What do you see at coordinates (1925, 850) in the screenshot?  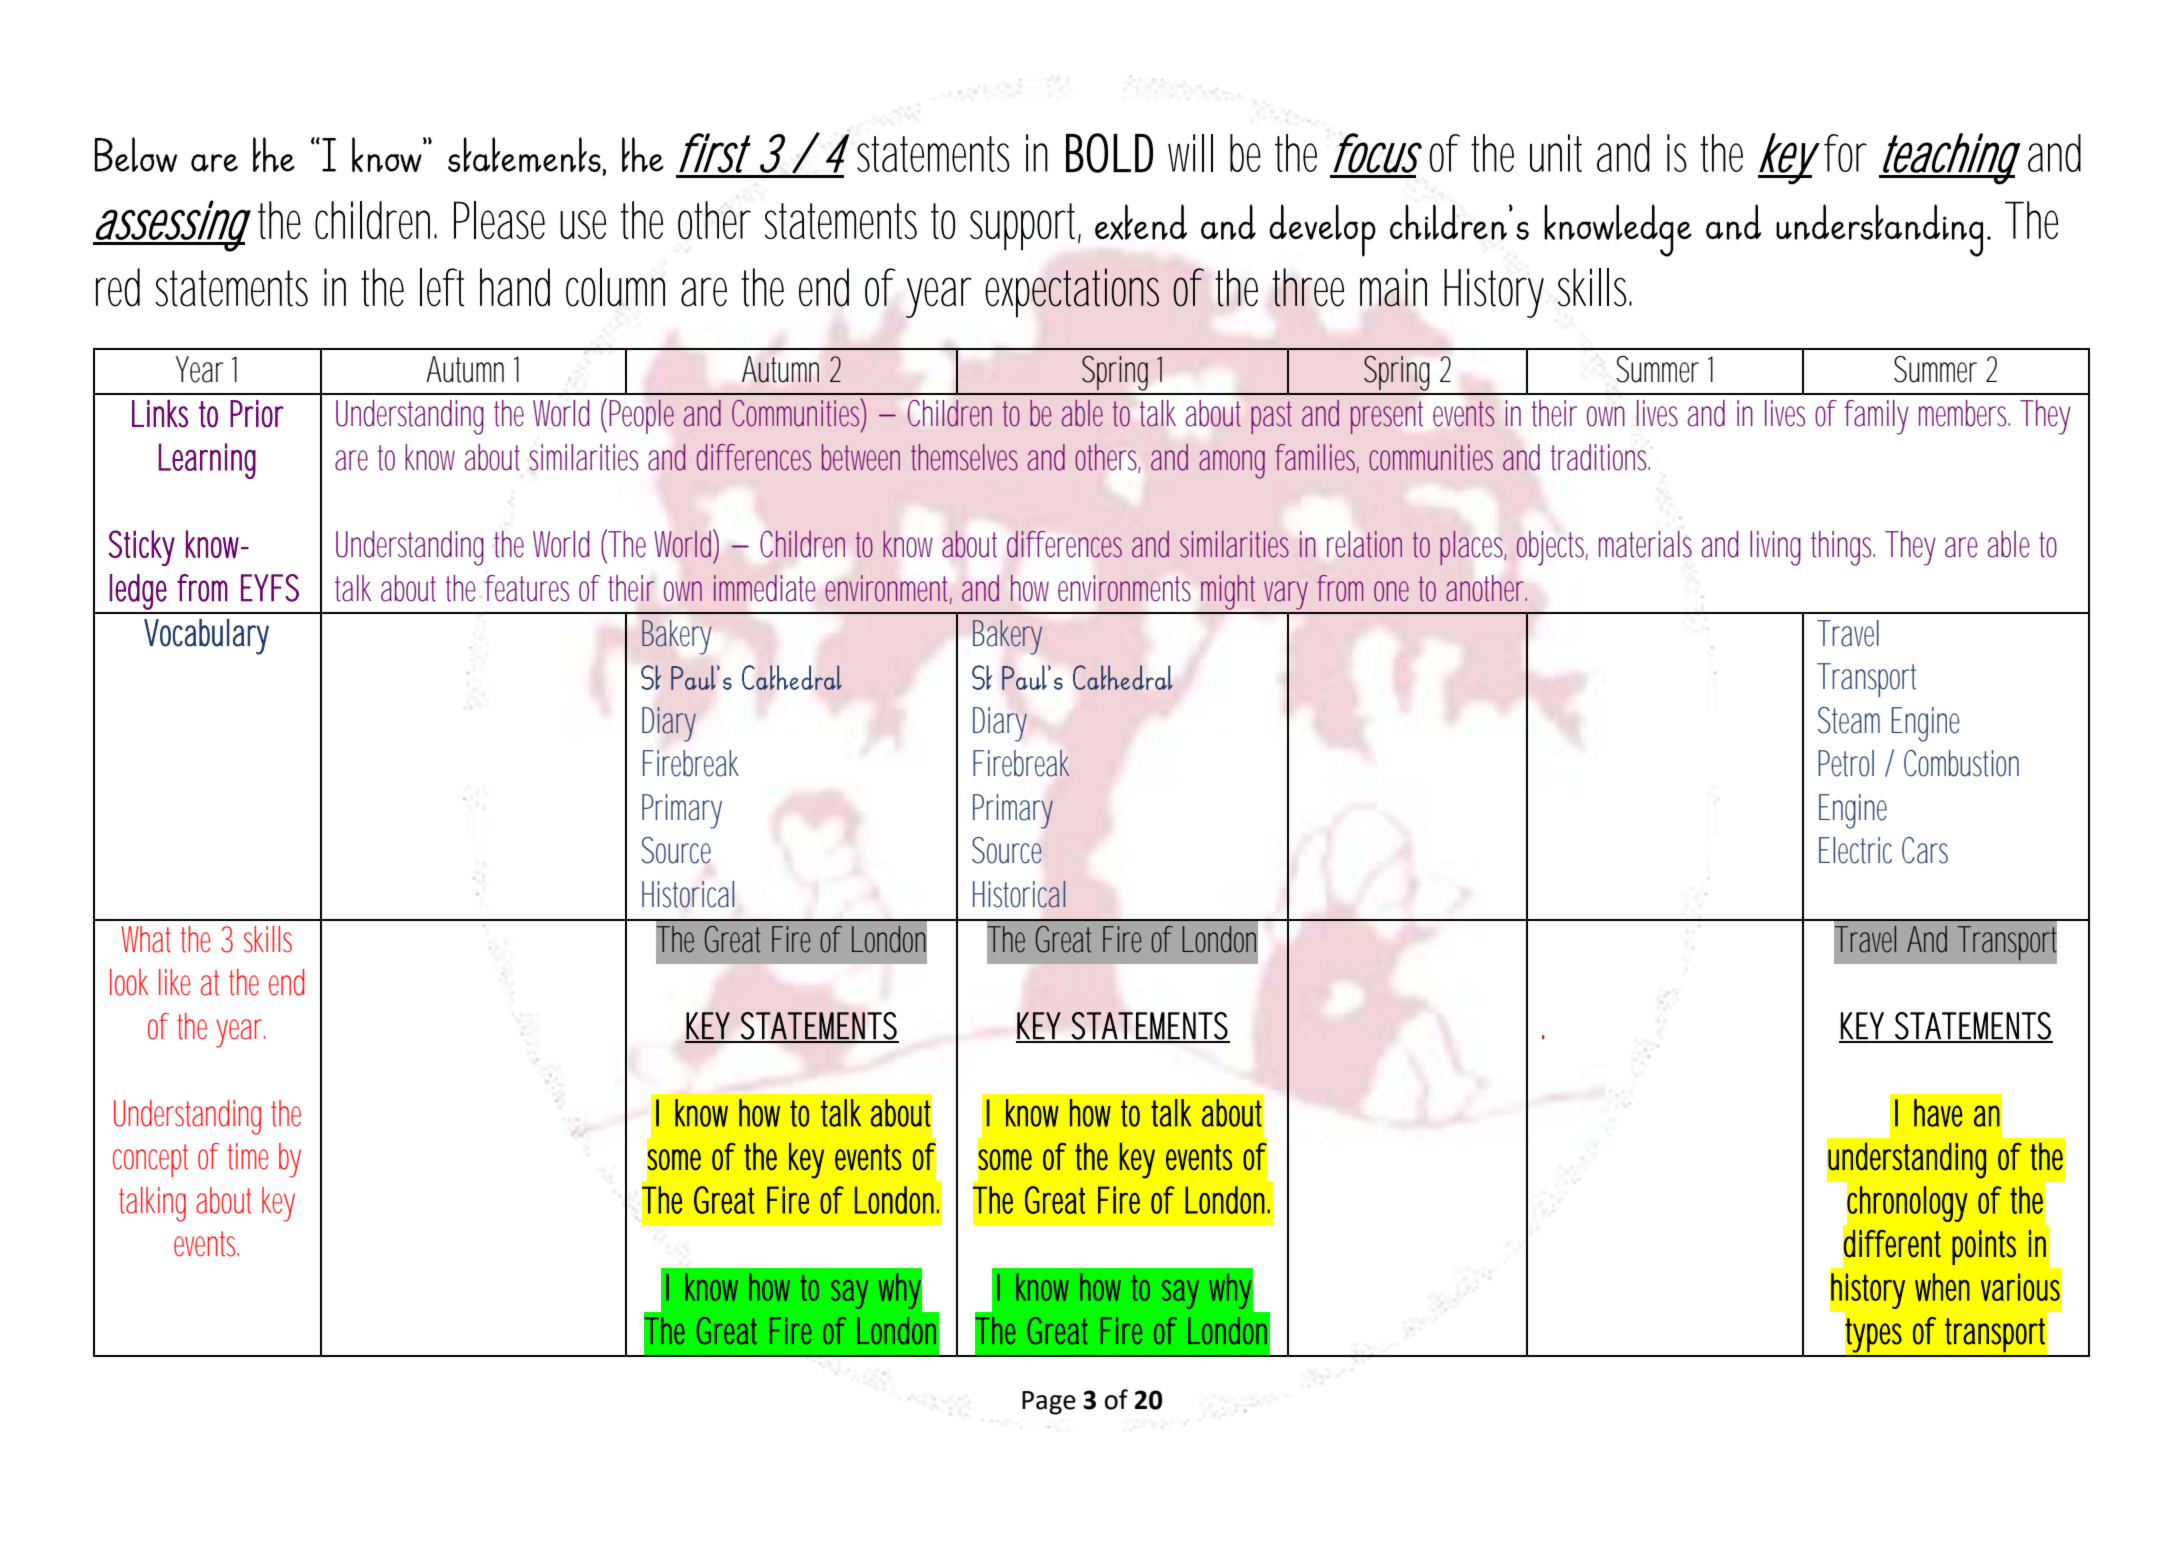 I see `Cars` at bounding box center [1925, 850].
